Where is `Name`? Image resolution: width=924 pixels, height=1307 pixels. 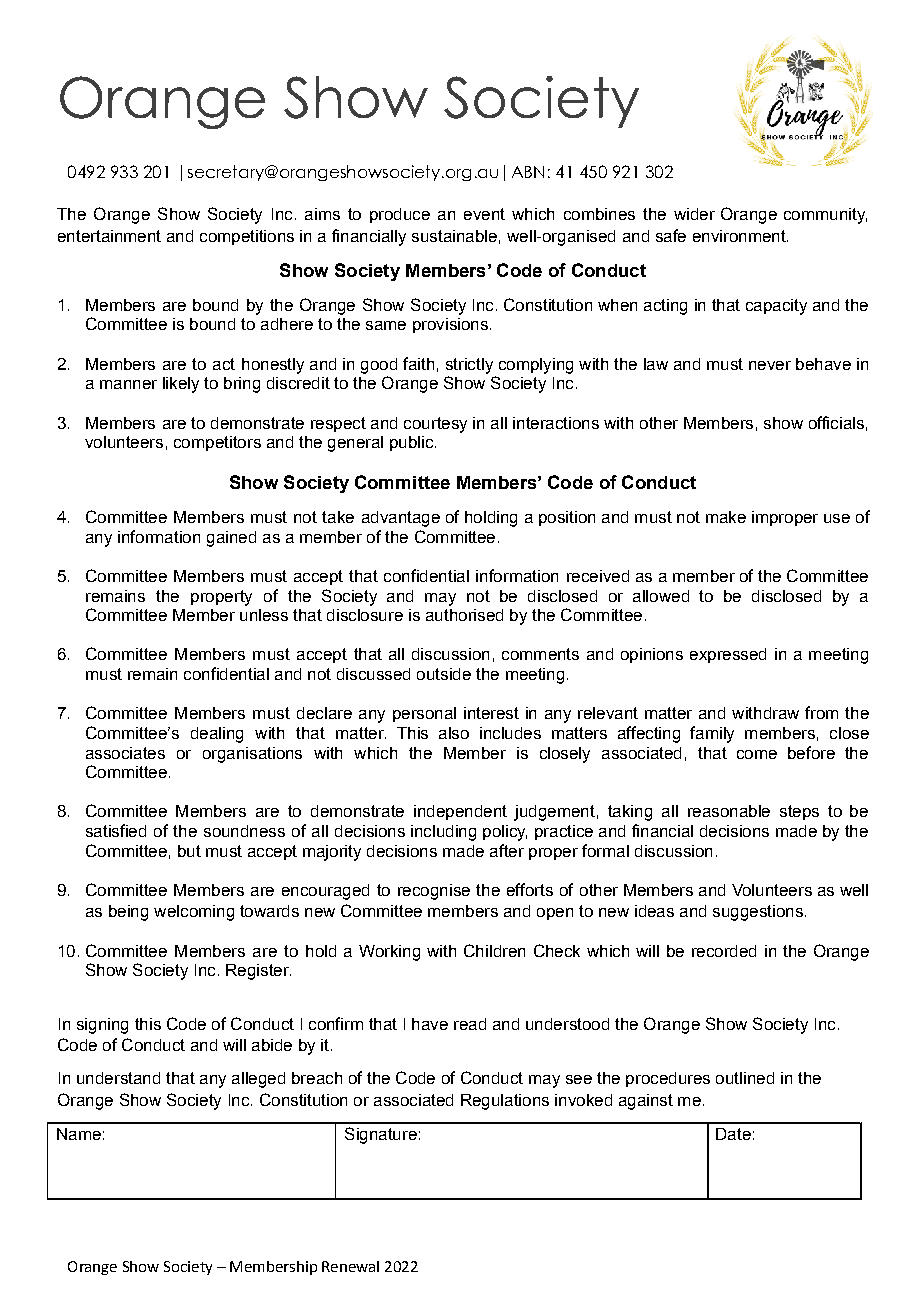 Name is located at coordinates (79, 1134).
